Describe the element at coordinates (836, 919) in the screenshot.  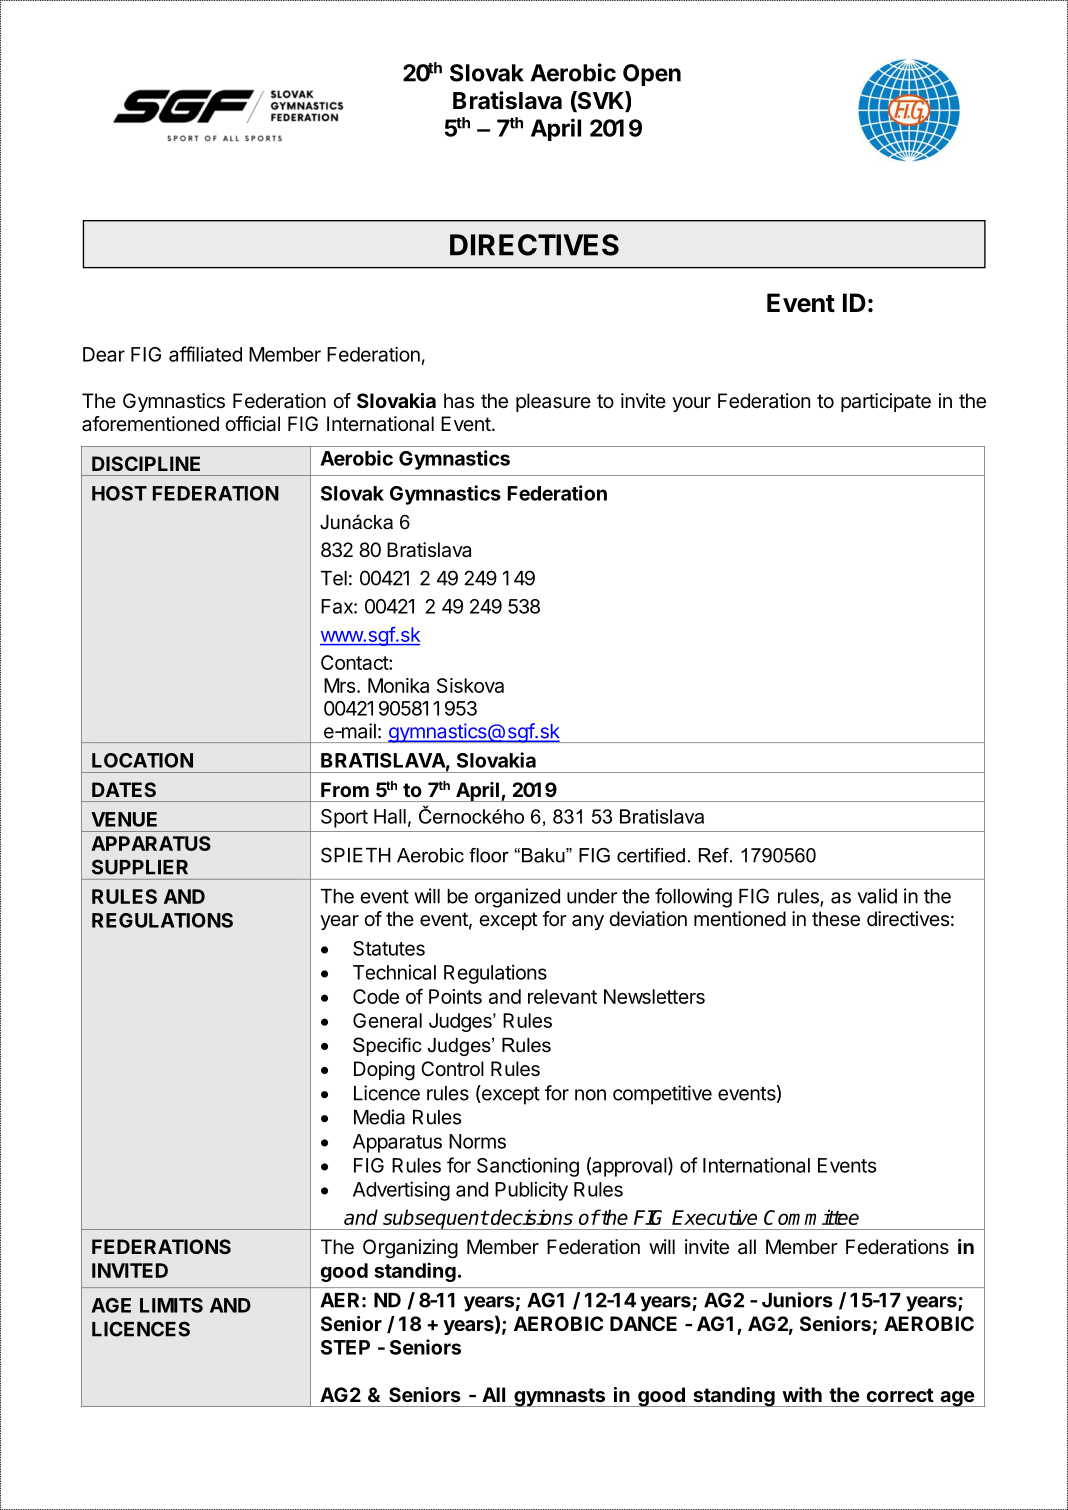
I see `these` at that location.
